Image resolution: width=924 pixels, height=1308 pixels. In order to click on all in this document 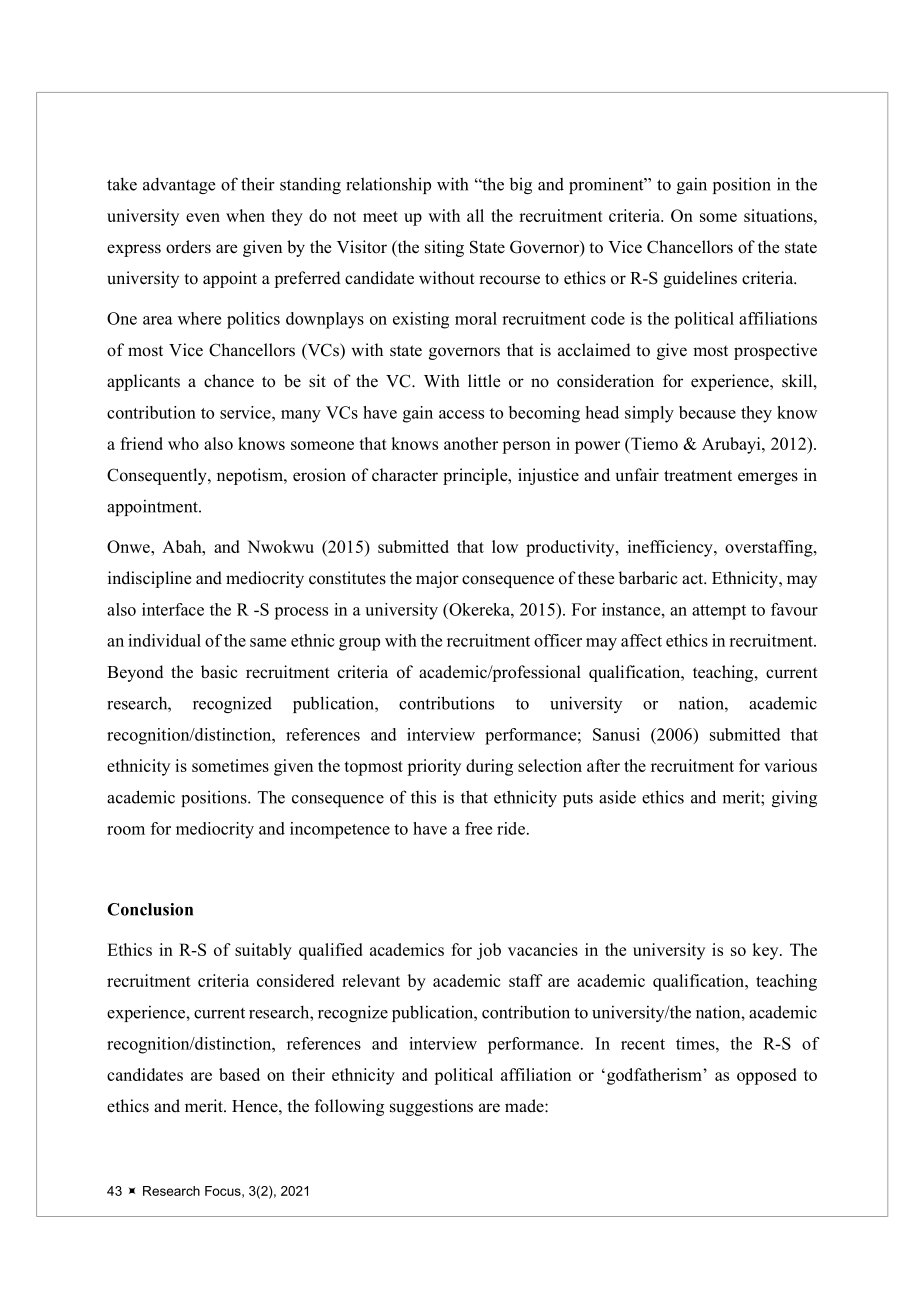, I will do `click(475, 215)`.
